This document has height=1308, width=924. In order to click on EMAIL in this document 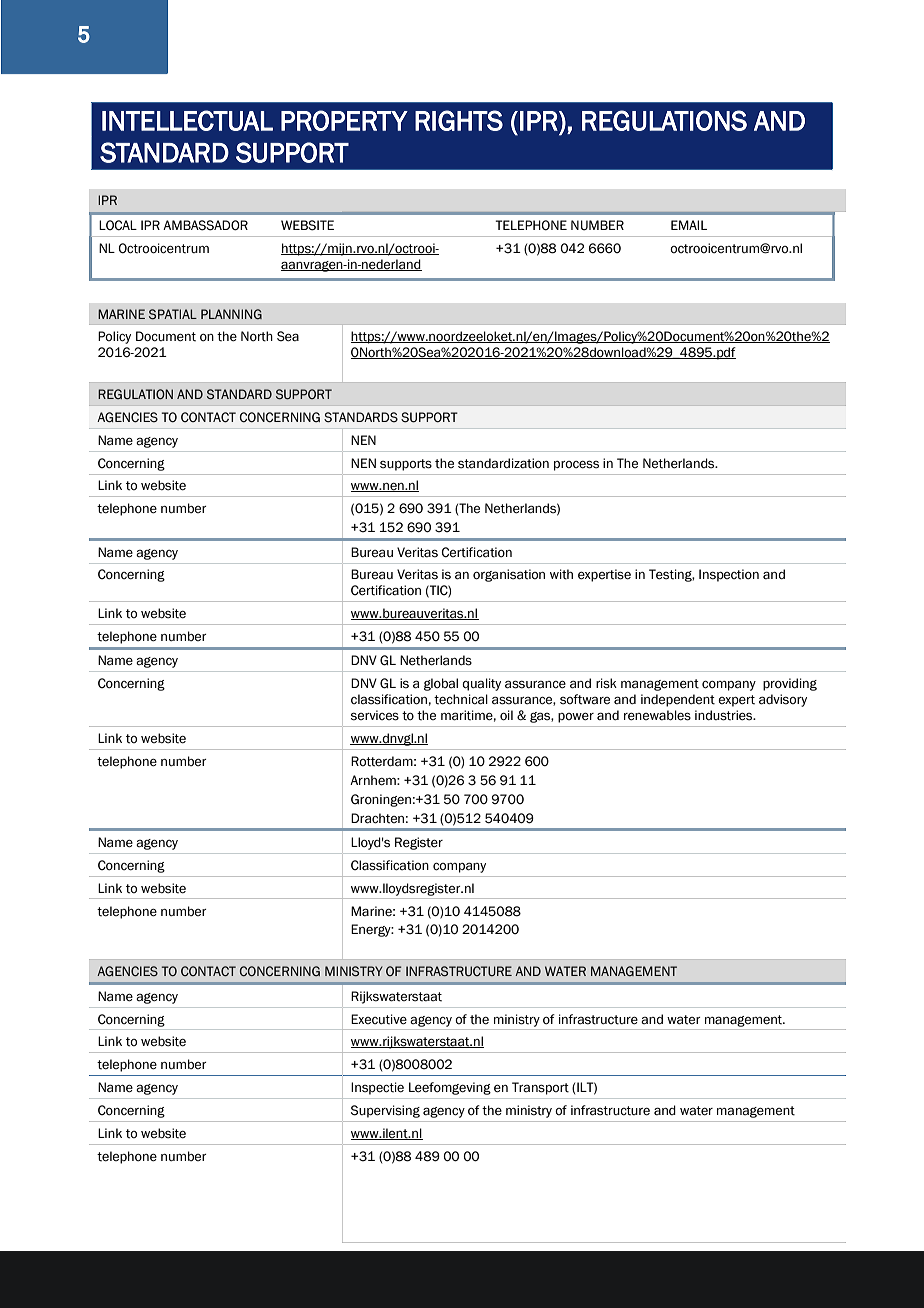, I will do `click(689, 225)`.
